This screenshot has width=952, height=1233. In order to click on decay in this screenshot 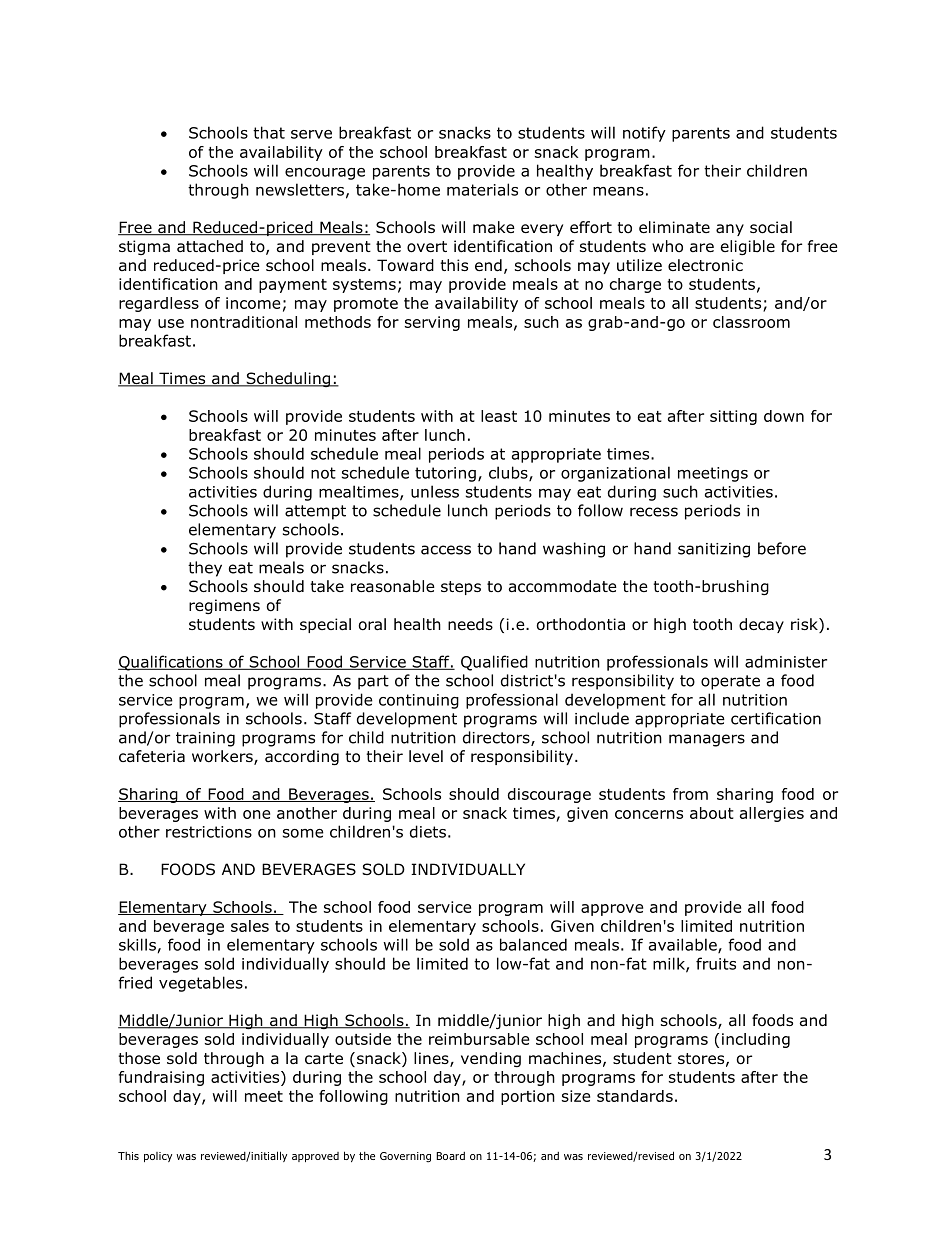, I will do `click(761, 625)`.
